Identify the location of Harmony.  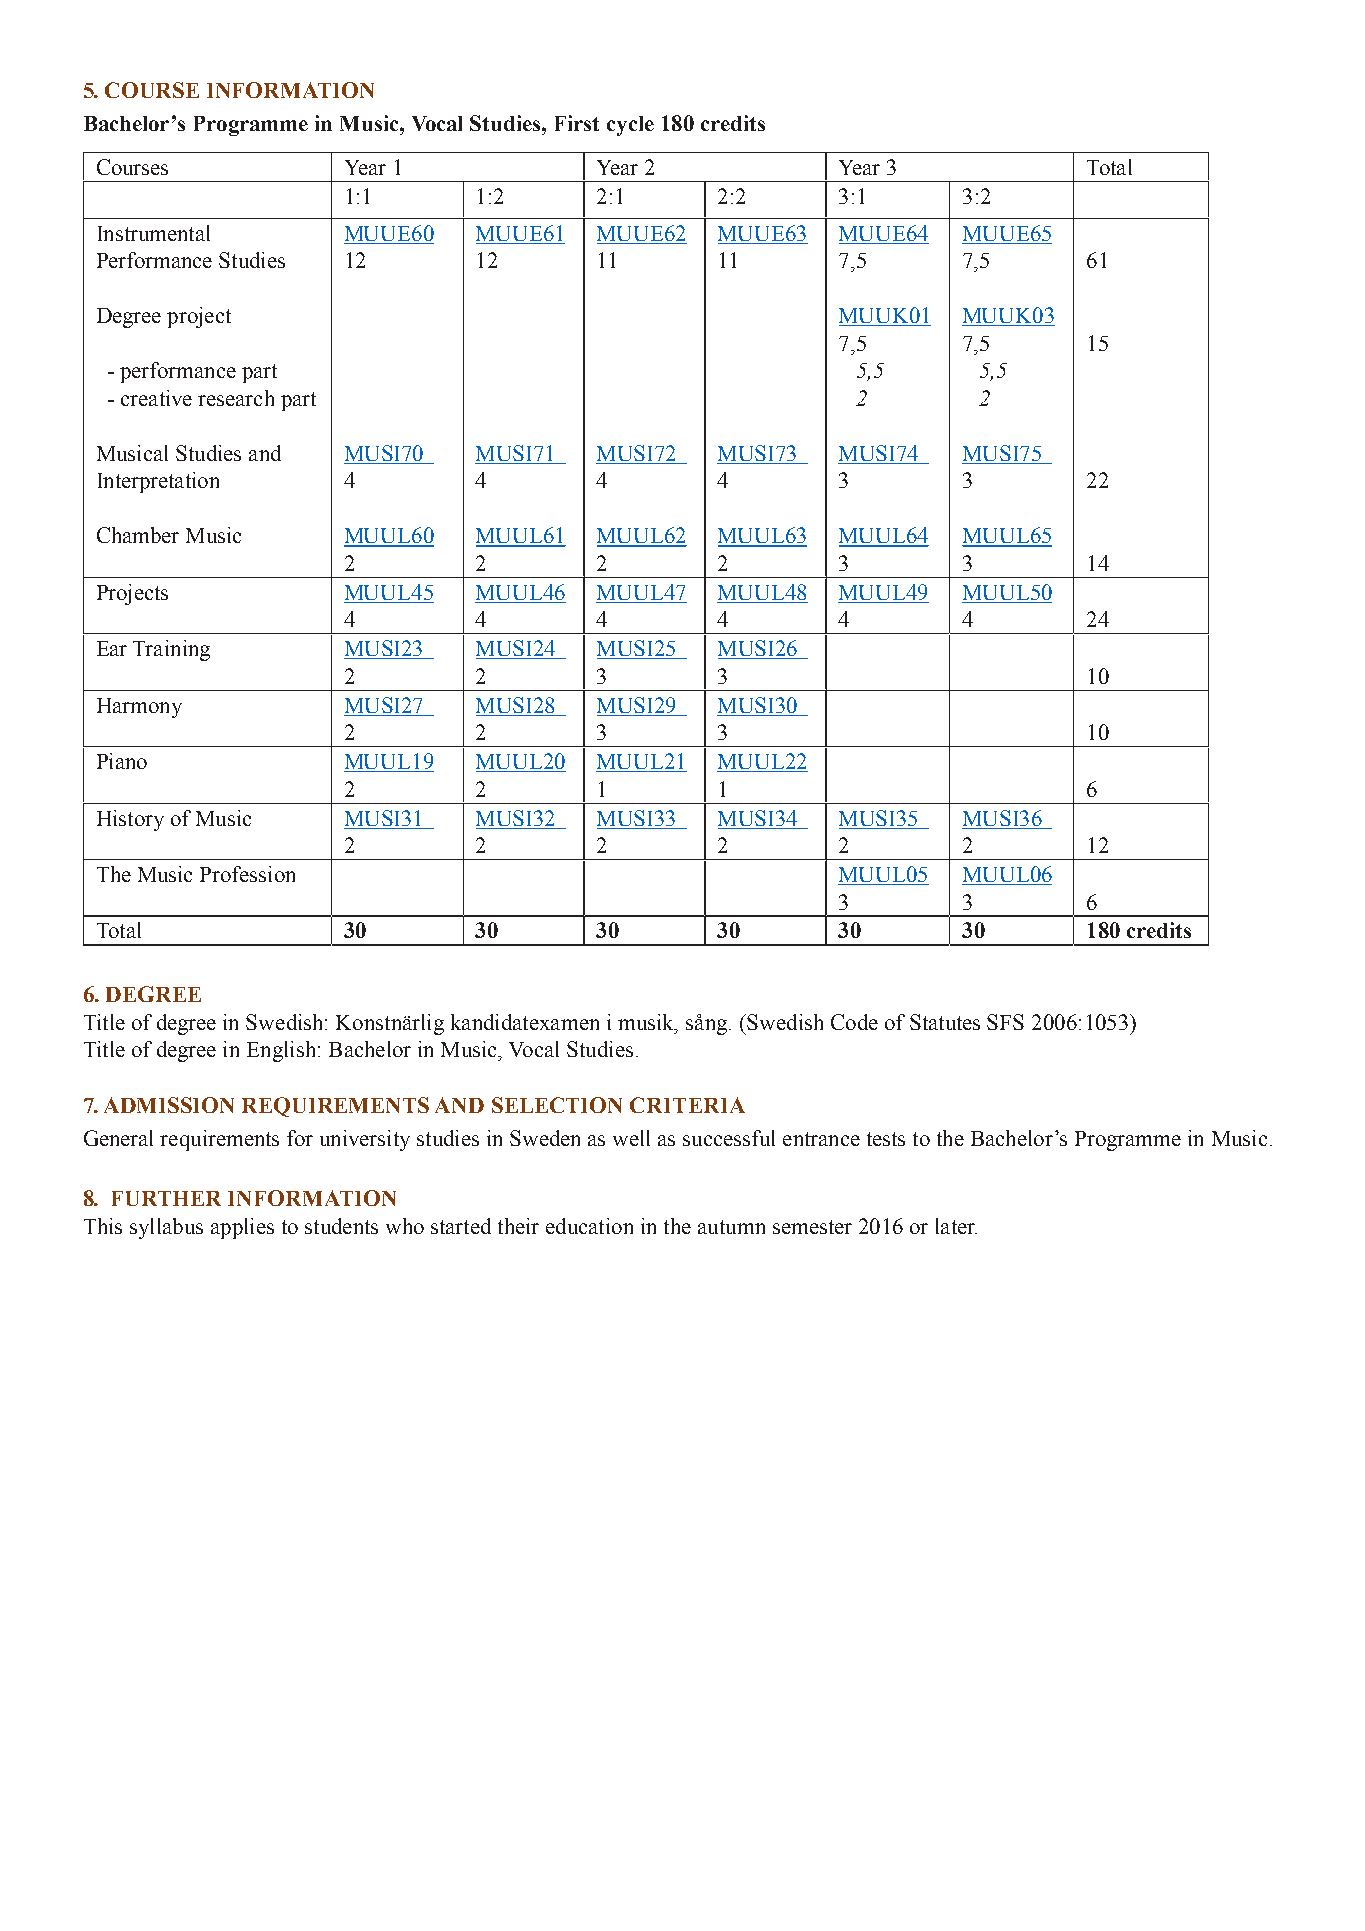
(139, 708).
